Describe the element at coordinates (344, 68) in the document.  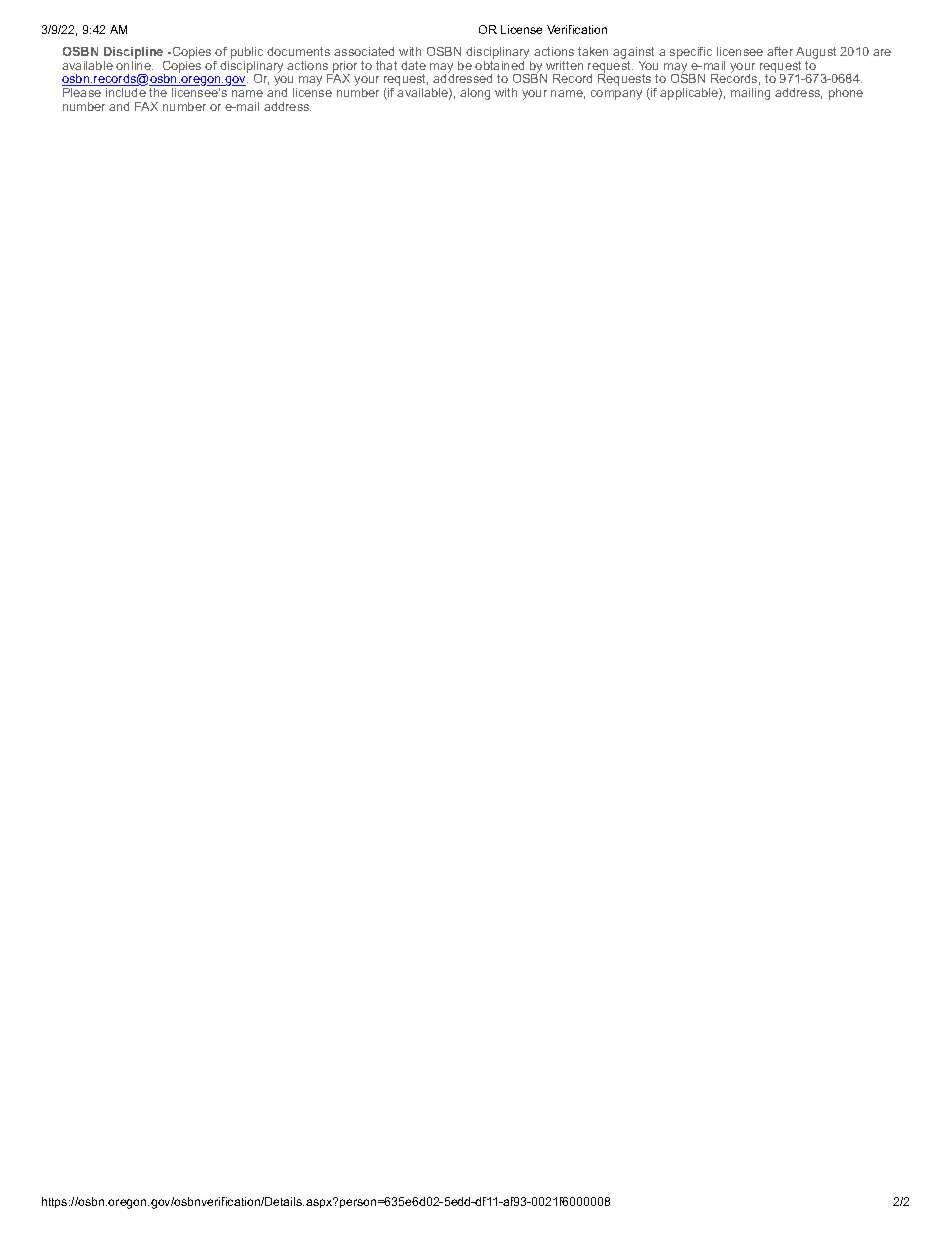
I see `prior` at that location.
